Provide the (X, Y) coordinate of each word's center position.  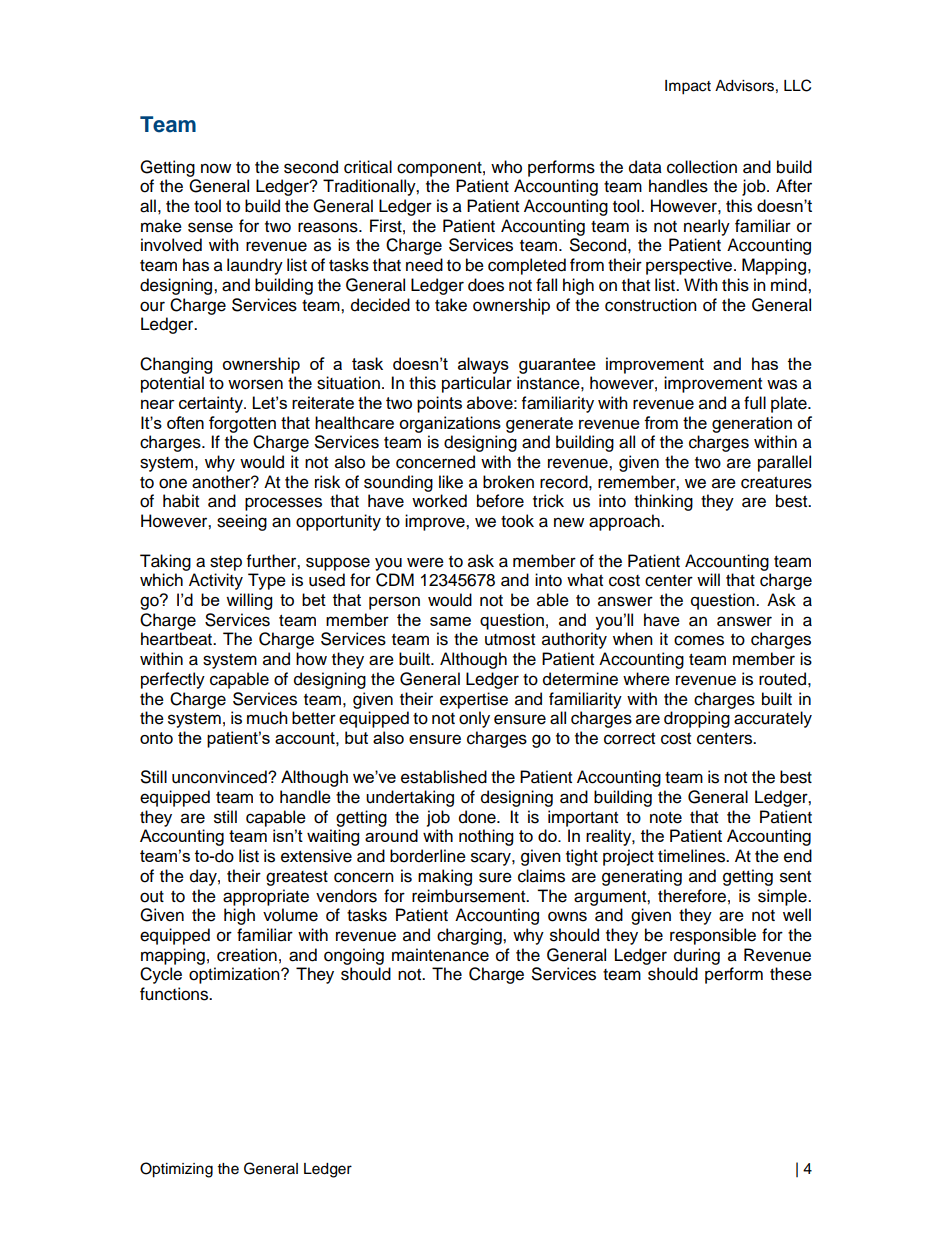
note (666, 818)
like (451, 482)
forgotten (242, 424)
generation (752, 424)
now (216, 168)
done (478, 817)
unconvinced (220, 777)
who (506, 167)
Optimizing (176, 1170)
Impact (688, 87)
